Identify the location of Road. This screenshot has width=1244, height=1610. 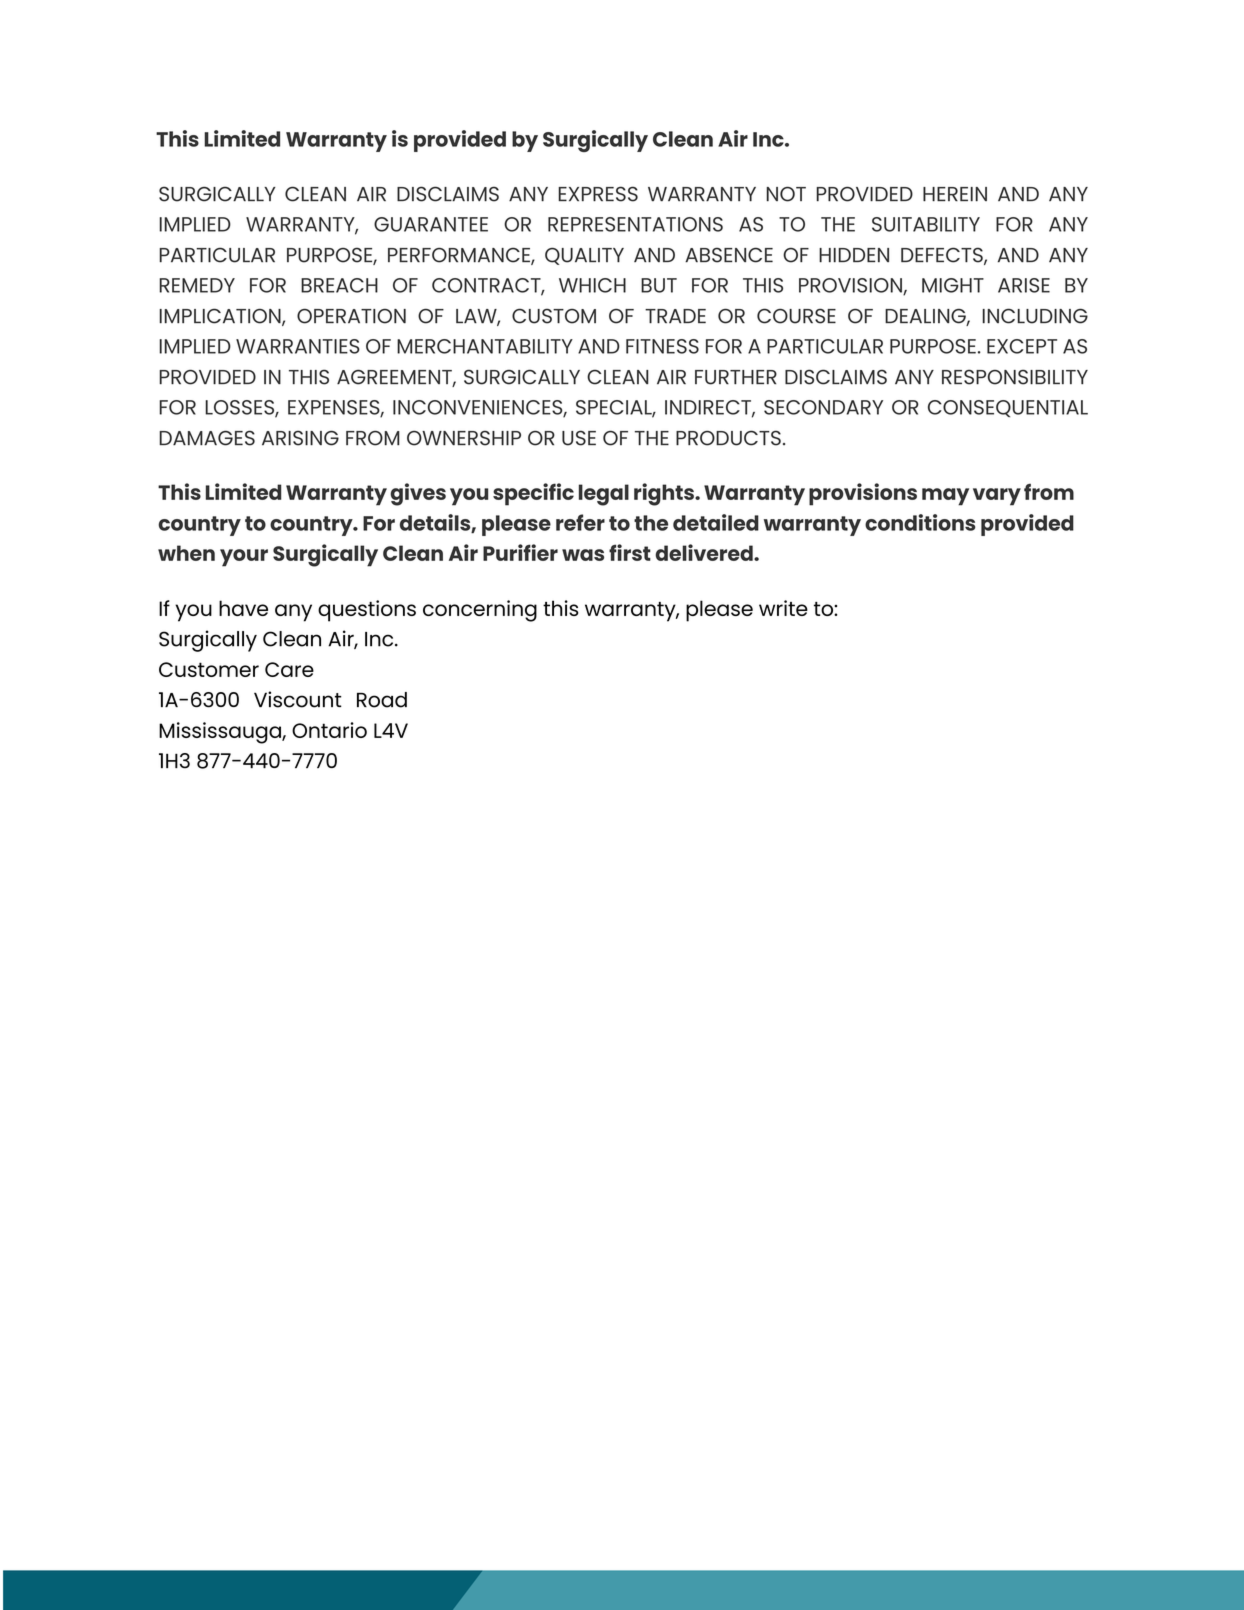
(382, 700).
